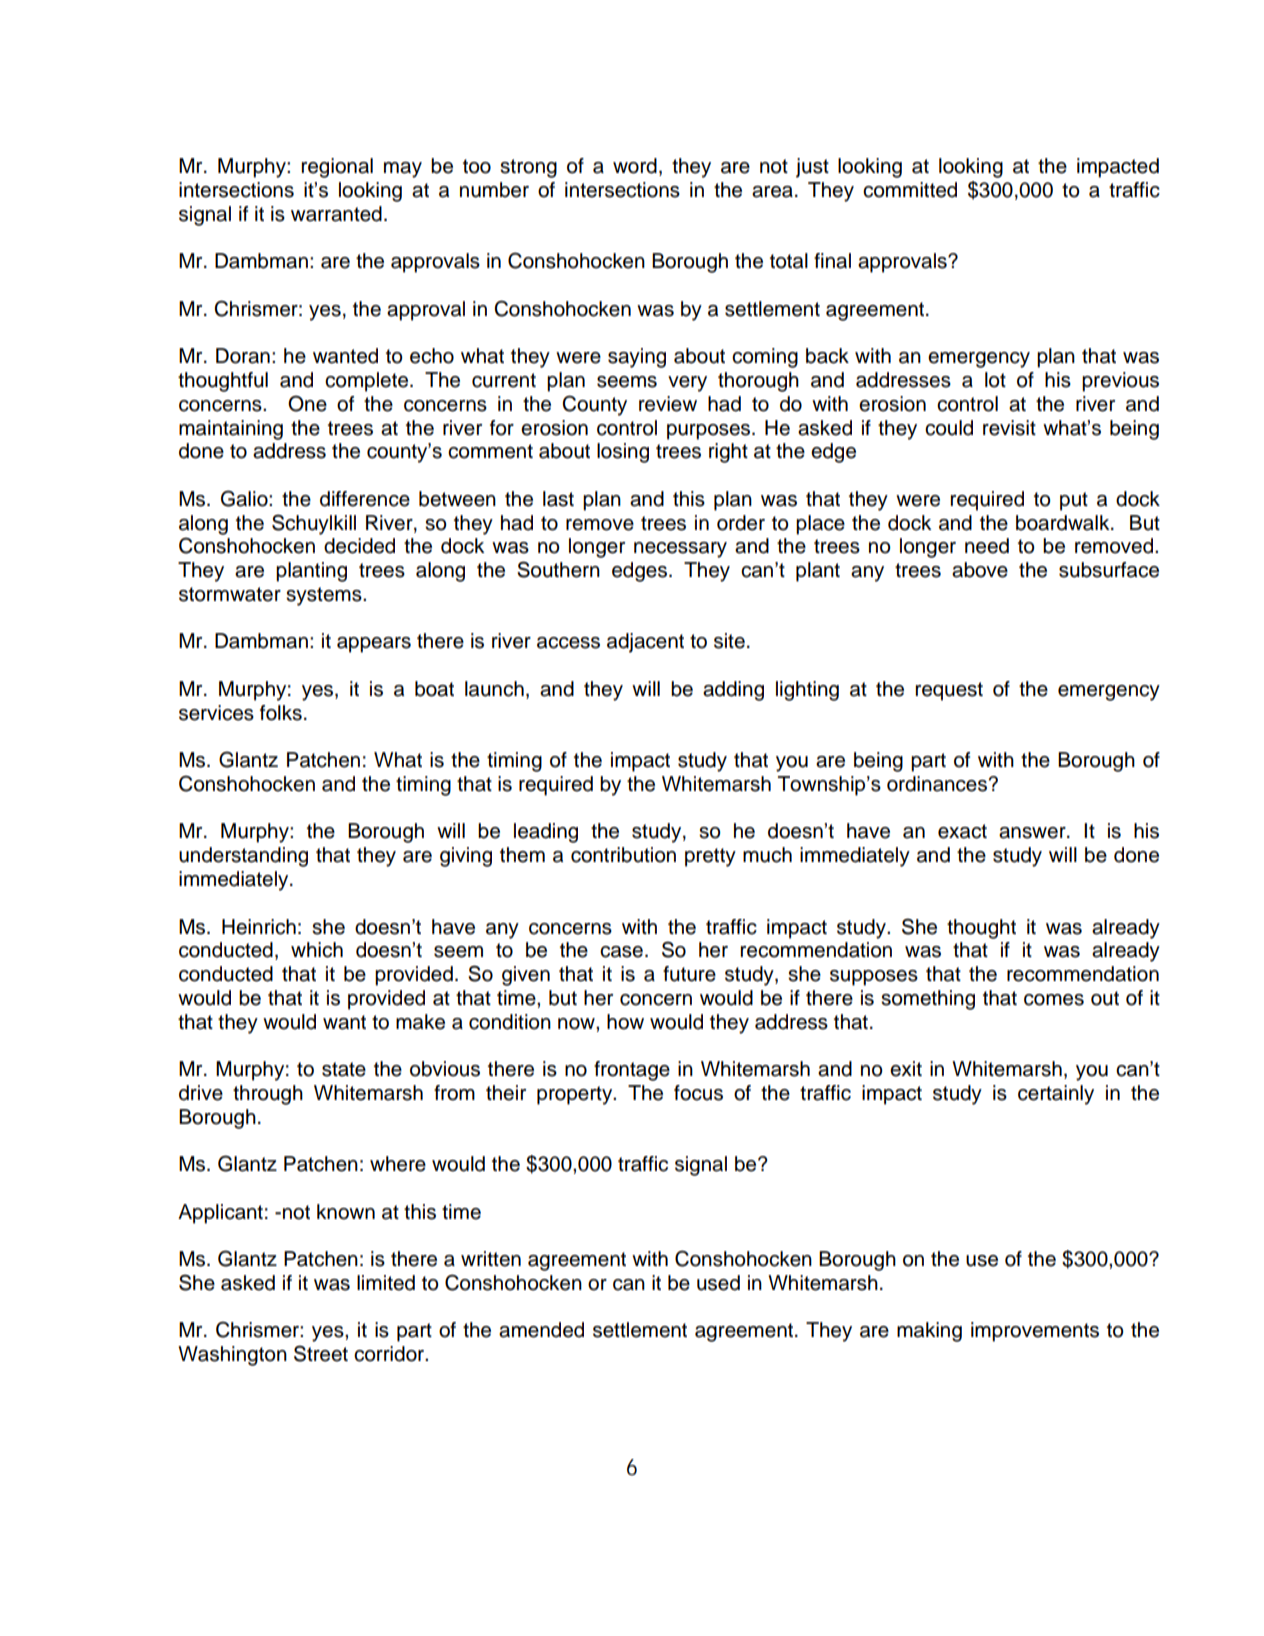 The image size is (1264, 1636). Describe the element at coordinates (910, 190) in the document. I see `committed` at that location.
